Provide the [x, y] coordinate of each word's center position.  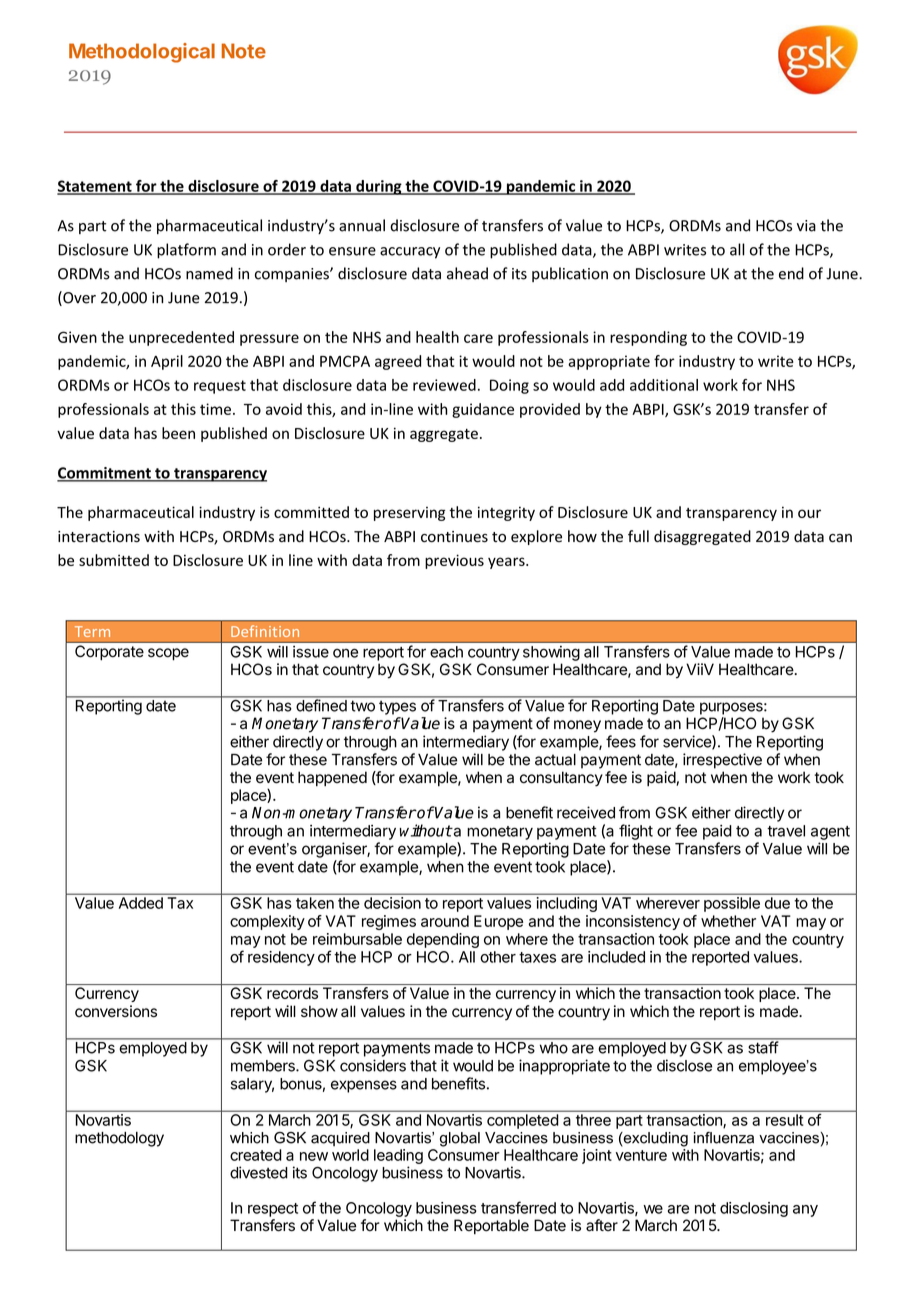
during [379, 187]
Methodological [142, 53]
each [446, 652]
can [840, 538]
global [460, 1139]
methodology [119, 1139]
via [806, 226]
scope [168, 654]
